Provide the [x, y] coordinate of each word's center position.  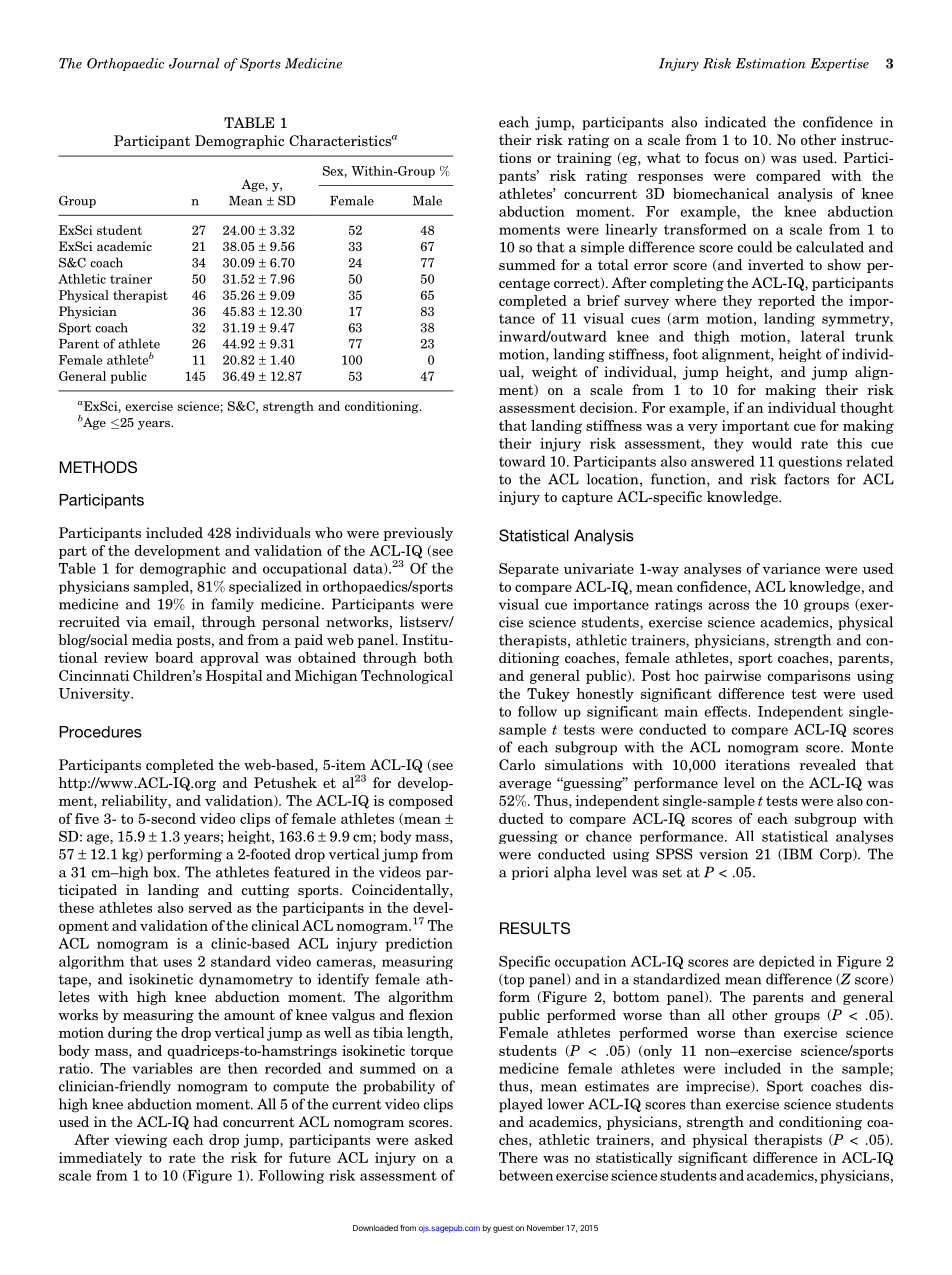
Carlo [517, 764]
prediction [419, 945]
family [232, 605]
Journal [194, 63]
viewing [141, 1141]
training [584, 159]
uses [177, 963]
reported [786, 302]
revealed [827, 764]
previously [418, 534]
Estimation [771, 63]
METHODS [98, 467]
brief [603, 300]
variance [791, 568]
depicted [787, 962]
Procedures [100, 732]
